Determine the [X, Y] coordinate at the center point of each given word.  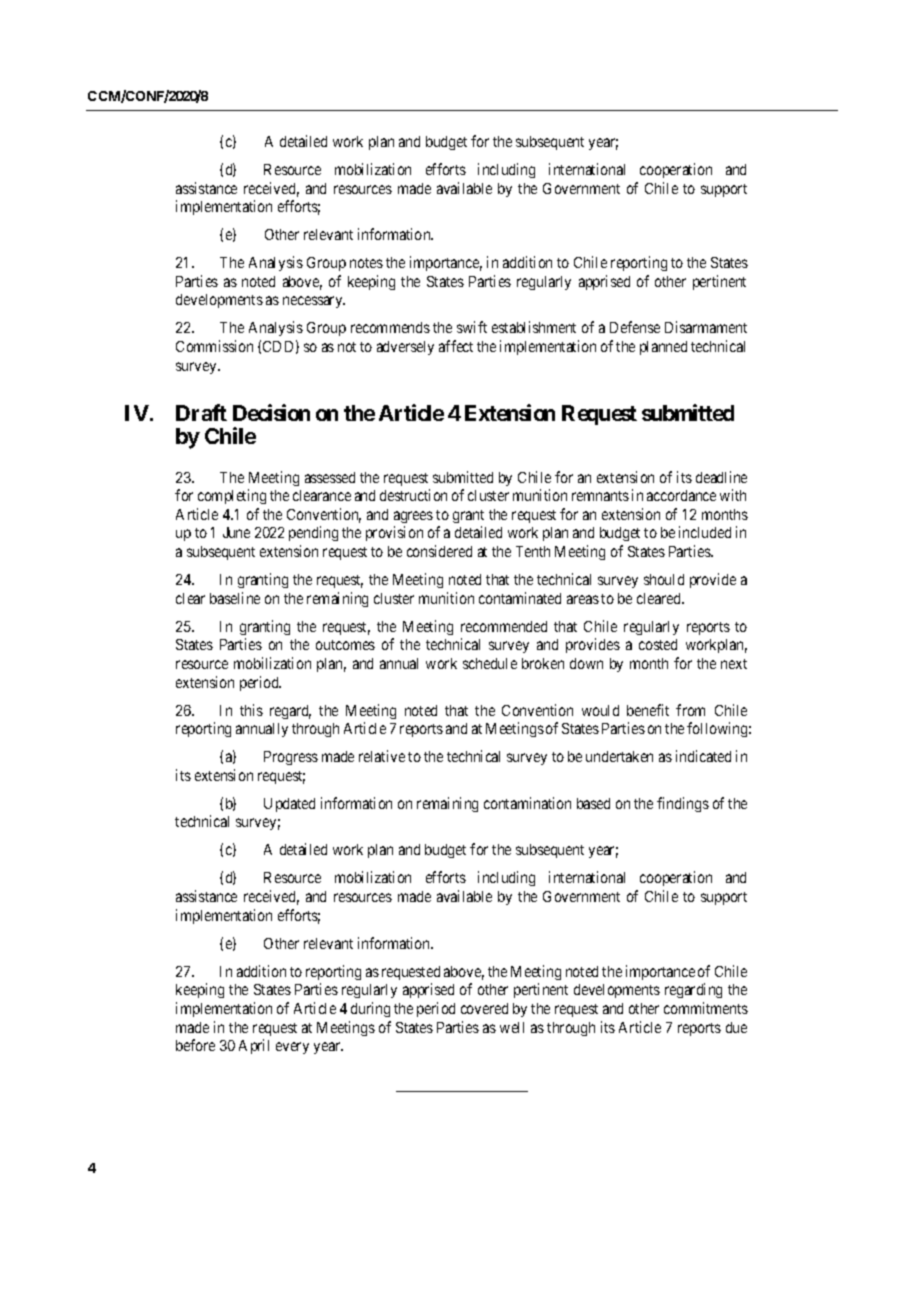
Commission [214, 346]
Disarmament [706, 327]
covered [484, 1008]
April [254, 1046]
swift [472, 327]
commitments [706, 1008]
